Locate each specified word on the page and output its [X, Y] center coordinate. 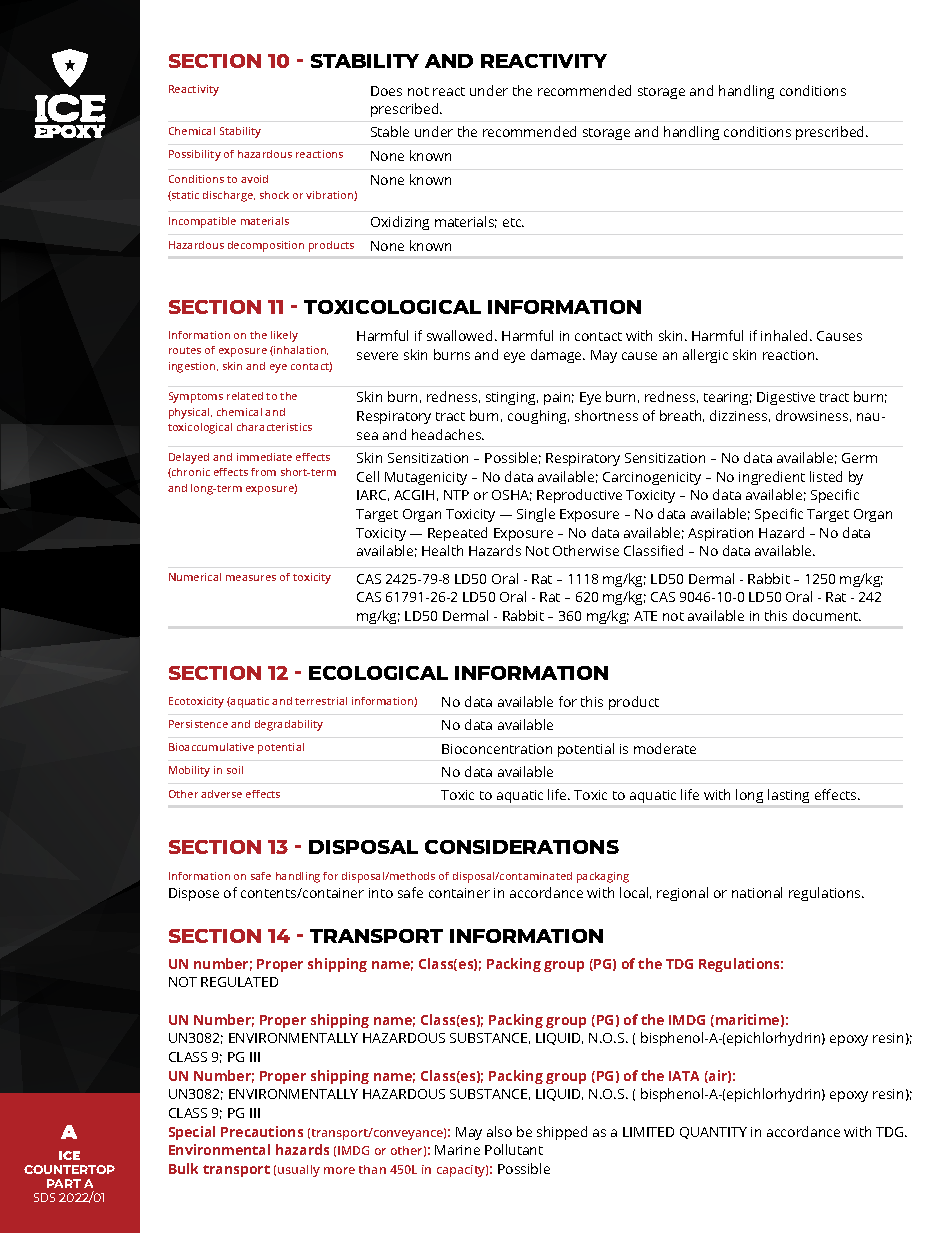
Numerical [195, 577]
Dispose [194, 894]
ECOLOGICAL [378, 673]
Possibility [195, 155]
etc [513, 222]
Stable [390, 131]
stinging [512, 398]
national [757, 892]
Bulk [183, 1168]
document [827, 615]
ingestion [193, 367]
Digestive [786, 398]
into [381, 893]
